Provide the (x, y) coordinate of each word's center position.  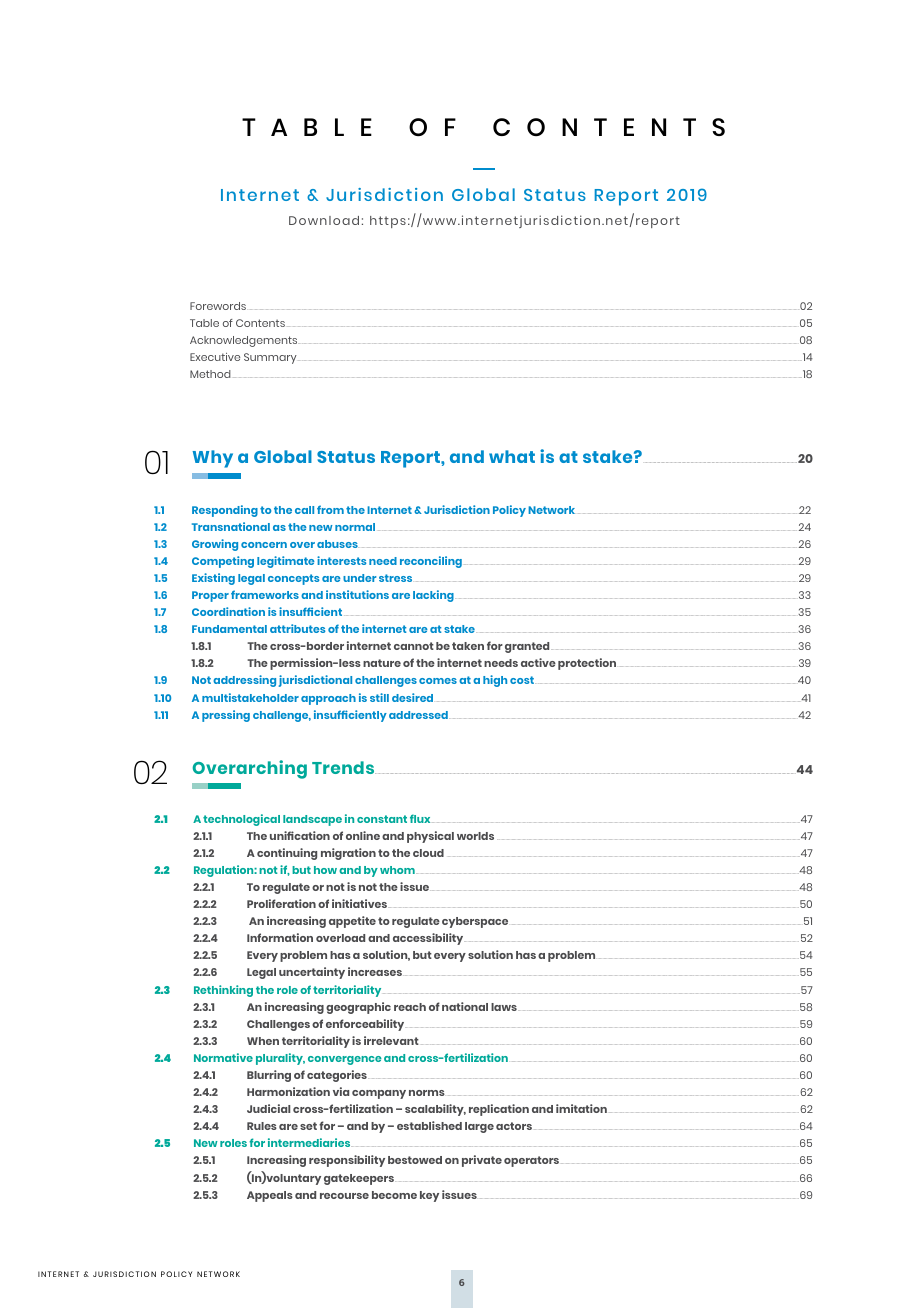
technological (241, 820)
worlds (475, 836)
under (359, 578)
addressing (244, 681)
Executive (215, 357)
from (330, 509)
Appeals (270, 1196)
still (379, 697)
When (263, 1041)
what (512, 456)
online (363, 835)
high (495, 681)
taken (468, 646)
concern (264, 545)
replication (499, 1110)
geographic (358, 1008)
